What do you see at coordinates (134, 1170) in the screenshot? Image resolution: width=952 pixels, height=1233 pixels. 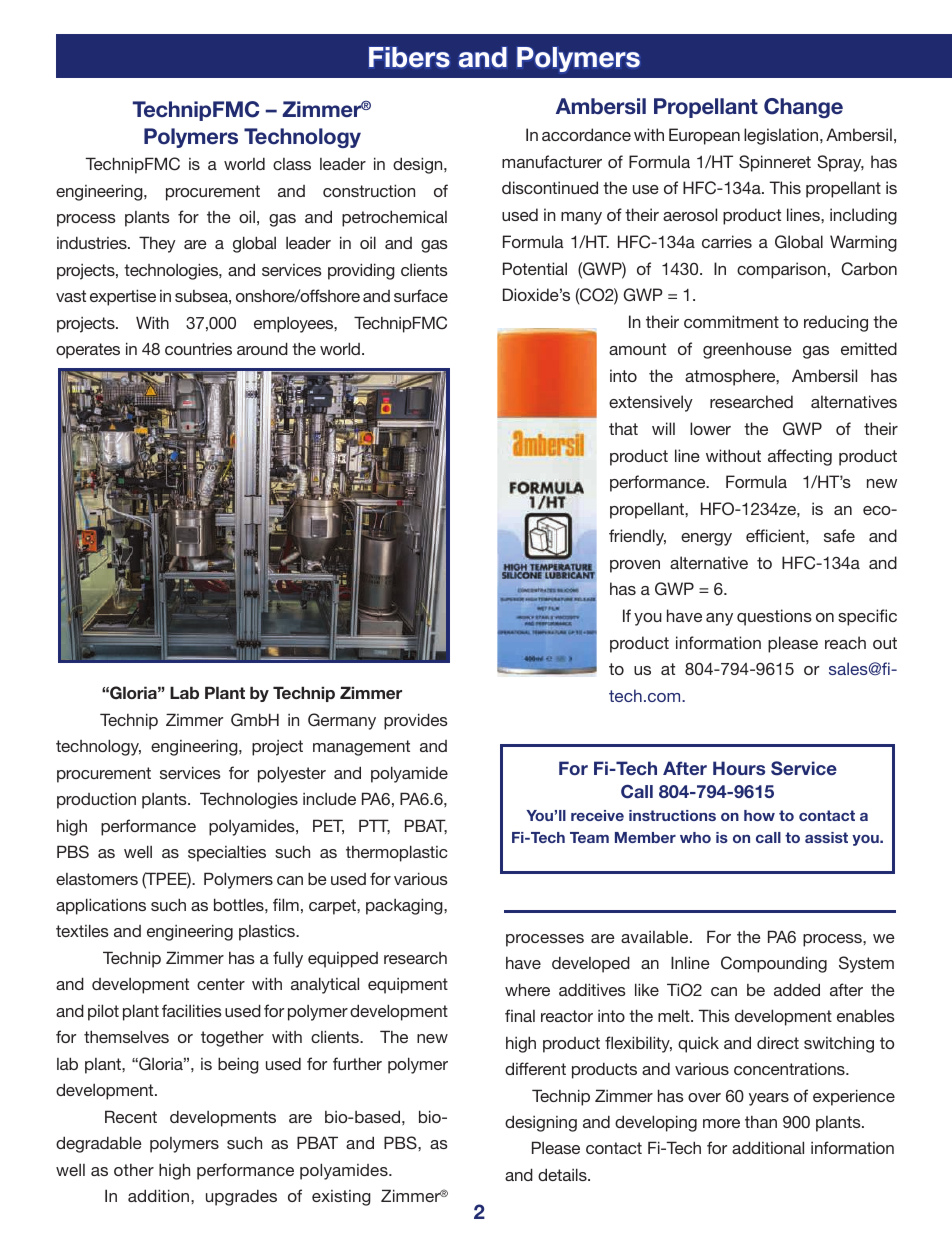 I see `other` at bounding box center [134, 1170].
